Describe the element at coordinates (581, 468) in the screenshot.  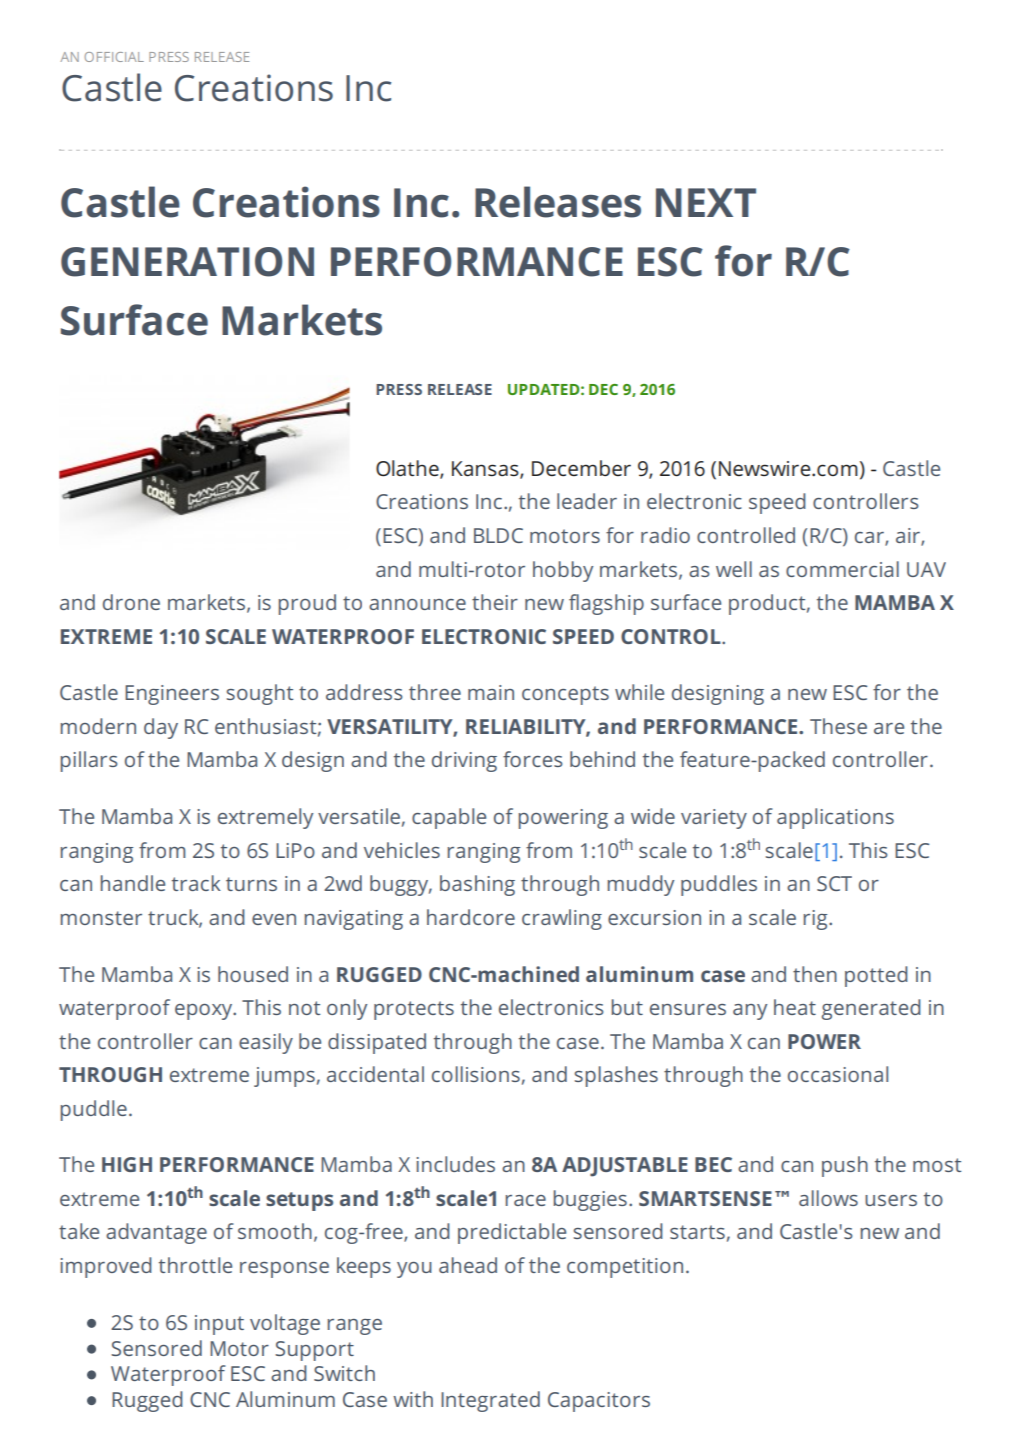
I see `December` at that location.
